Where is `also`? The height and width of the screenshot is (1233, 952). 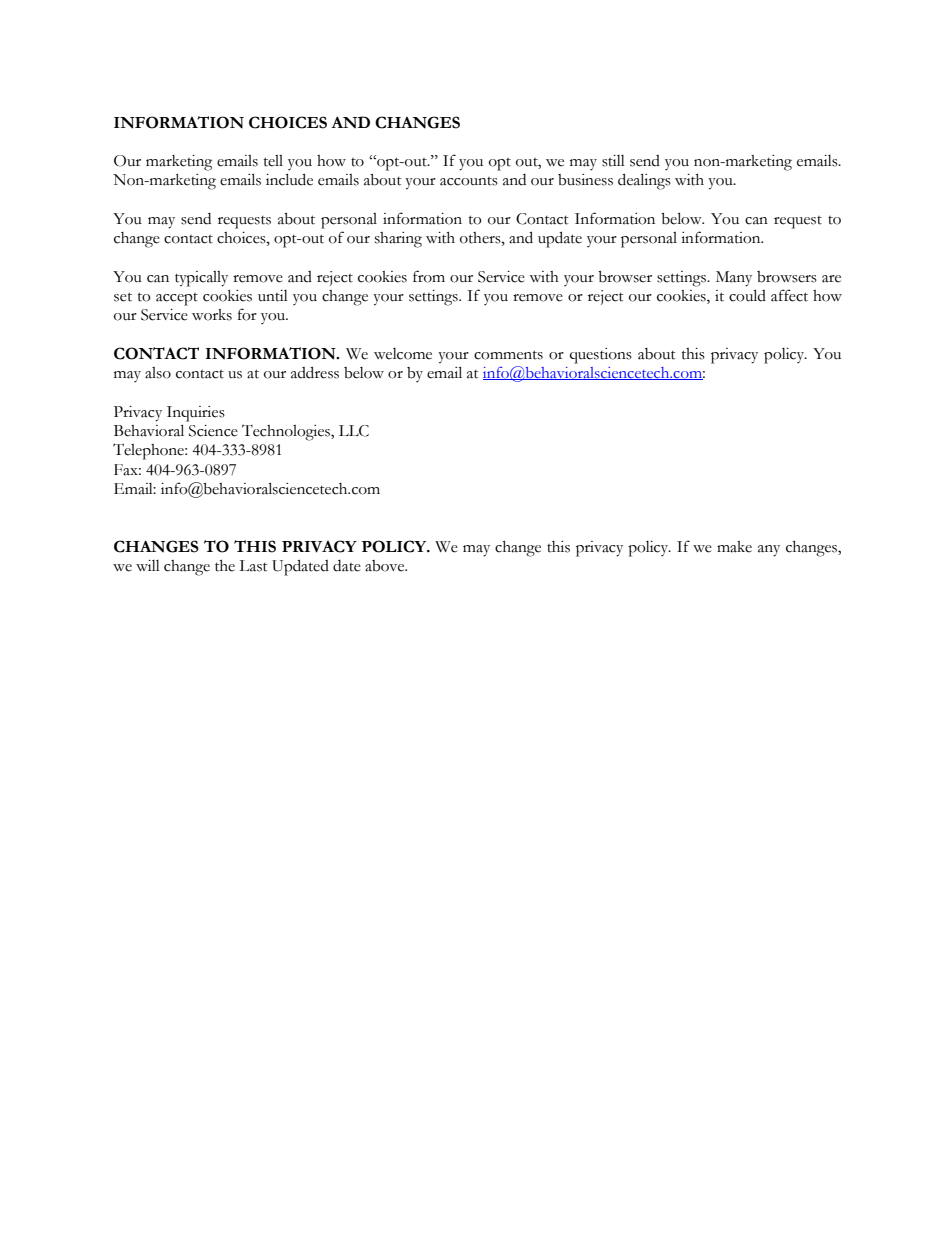
also is located at coordinates (158, 373).
